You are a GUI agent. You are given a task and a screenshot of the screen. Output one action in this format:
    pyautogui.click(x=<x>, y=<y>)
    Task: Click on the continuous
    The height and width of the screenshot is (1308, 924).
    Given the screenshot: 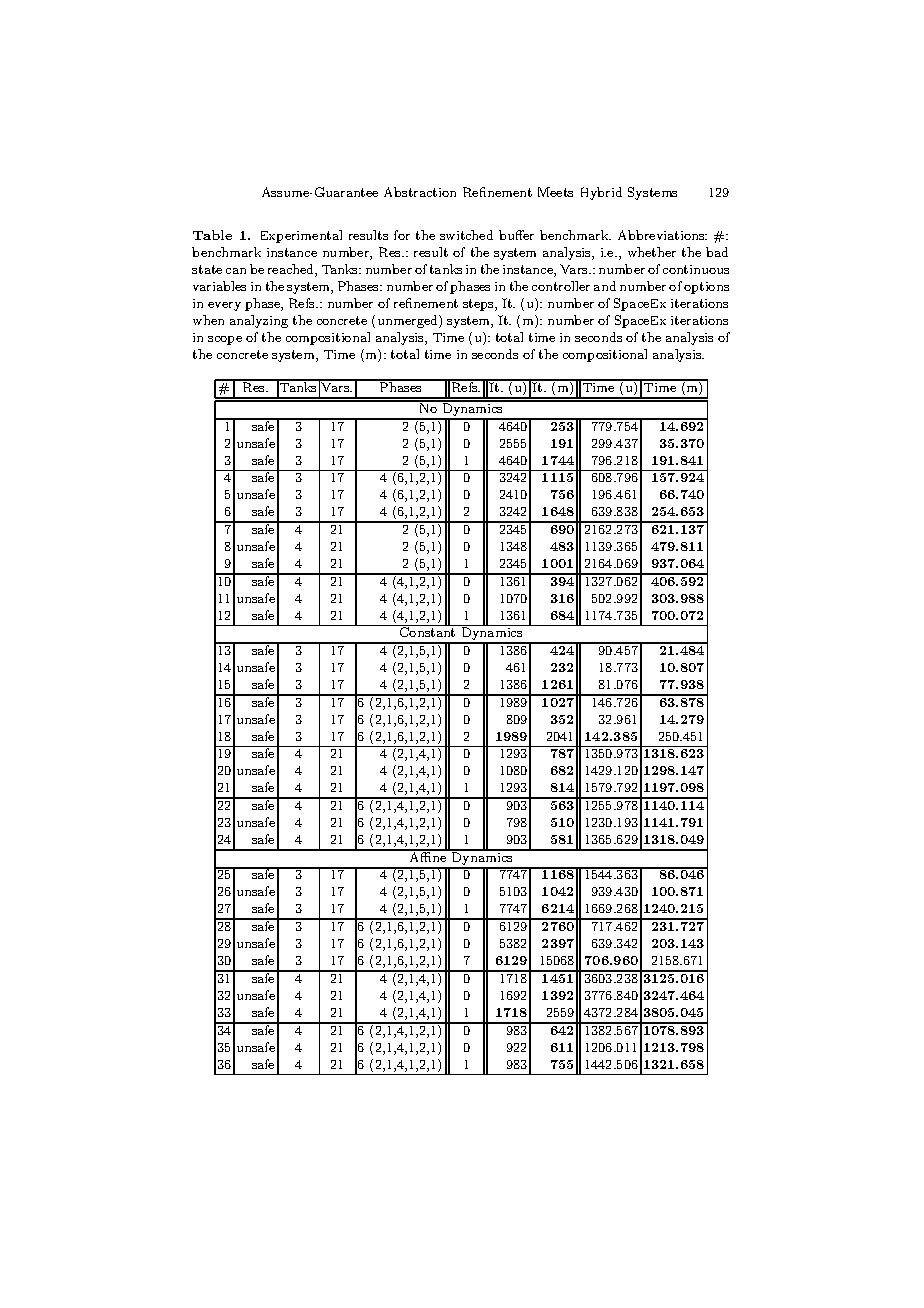 What is the action you would take?
    pyautogui.click(x=696, y=269)
